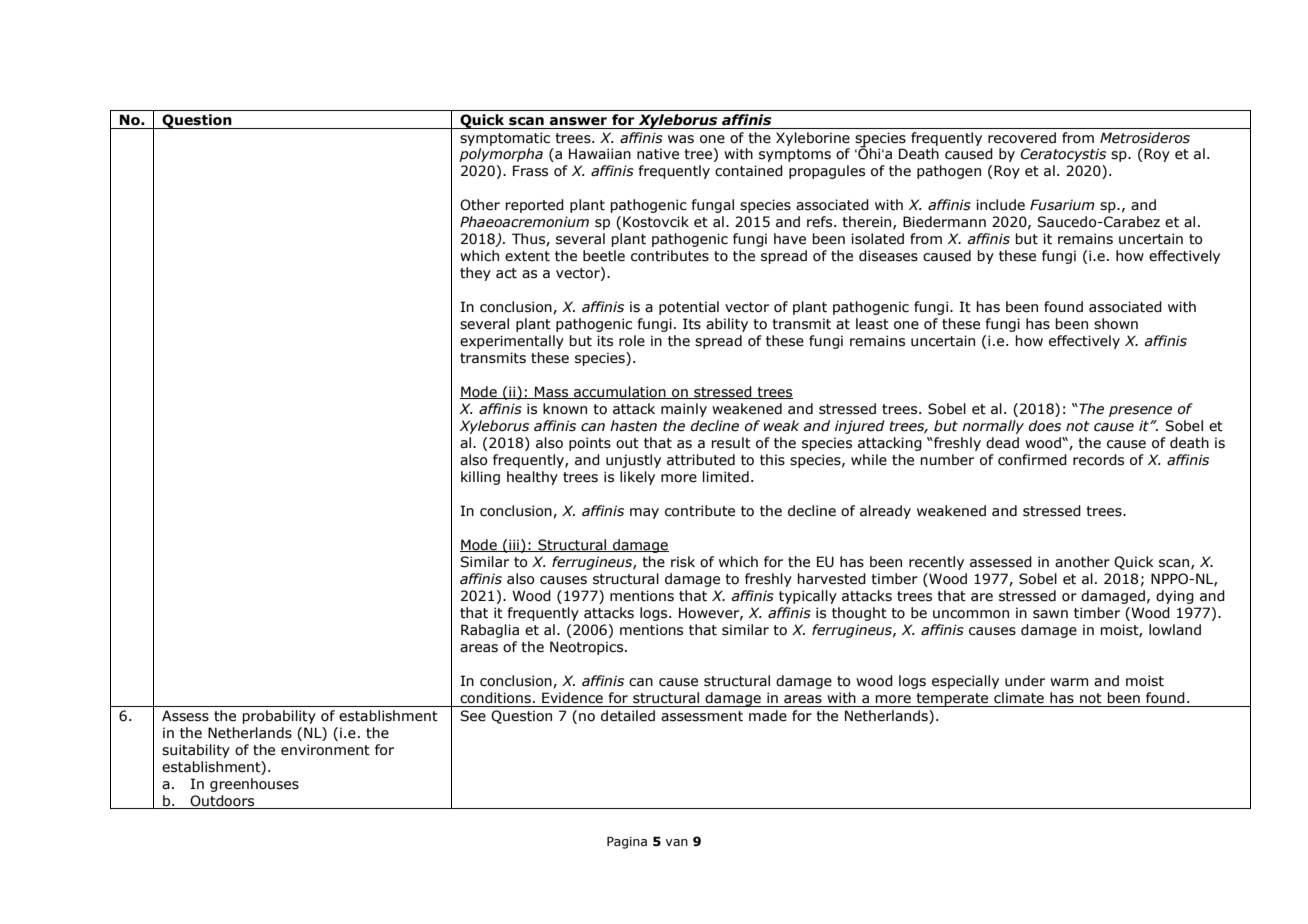  Describe the element at coordinates (1098, 460) in the image. I see `records` at that location.
